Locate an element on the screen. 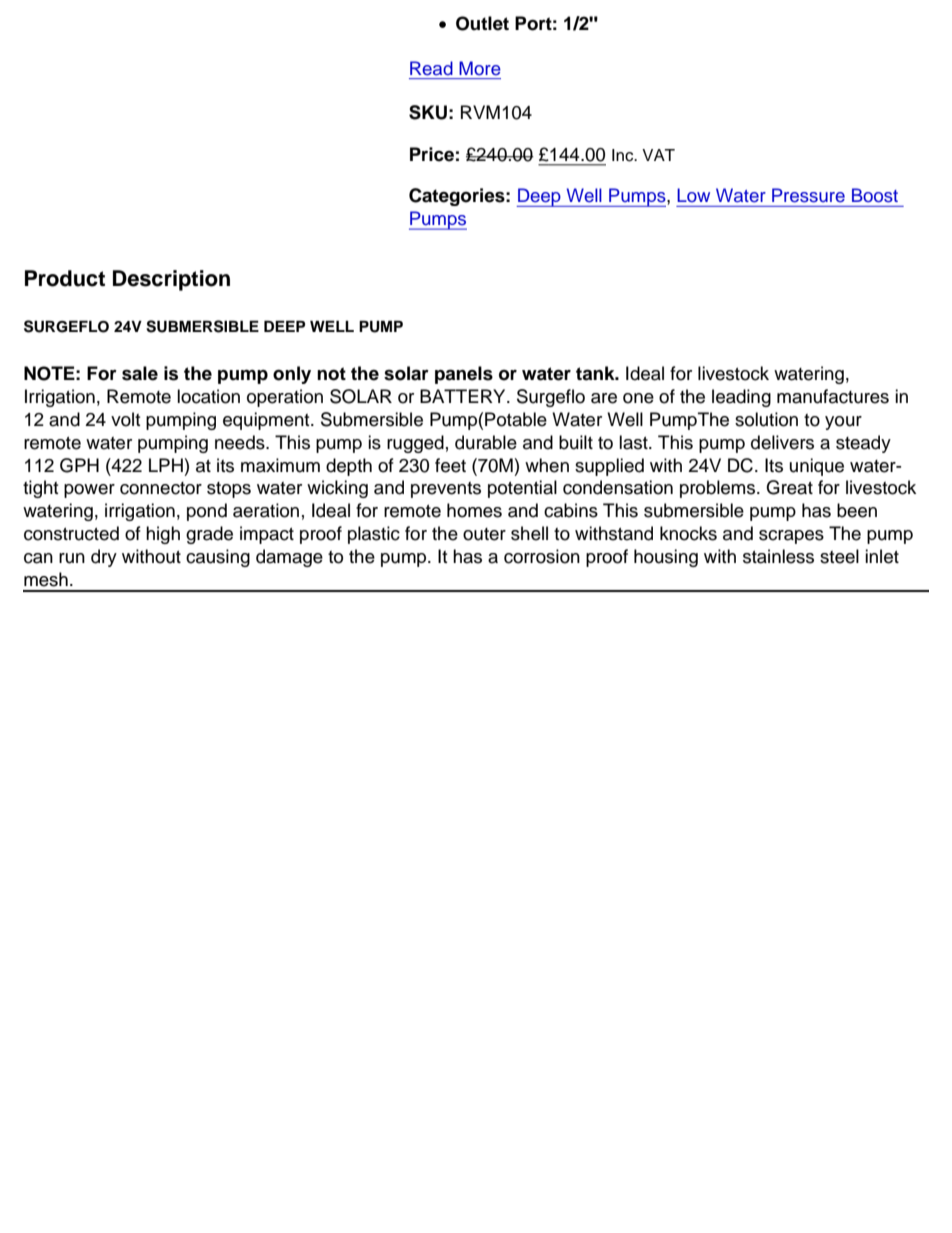 This screenshot has height=1233, width=952. leading is located at coordinates (741, 398).
